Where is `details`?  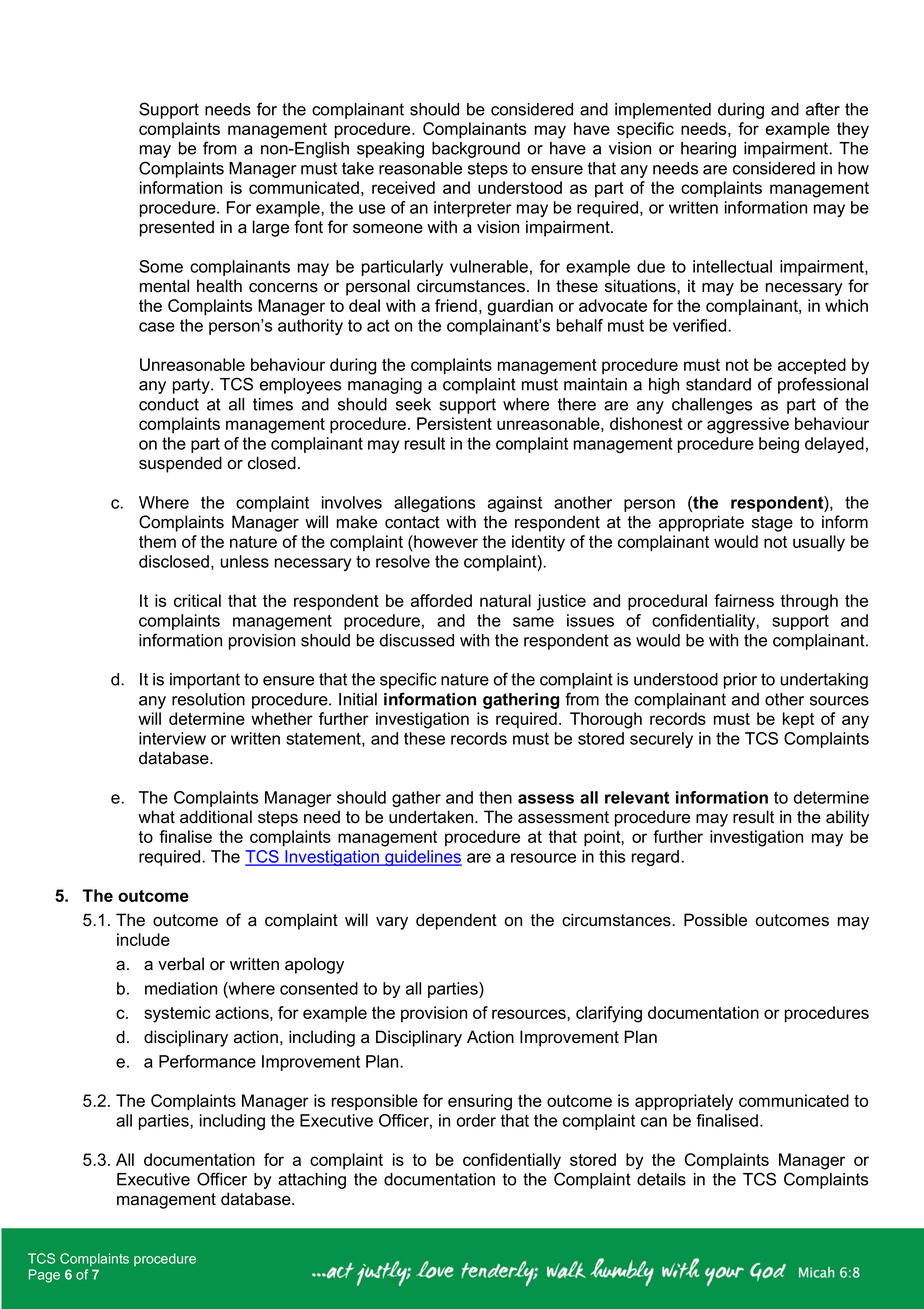 details is located at coordinates (661, 1179).
